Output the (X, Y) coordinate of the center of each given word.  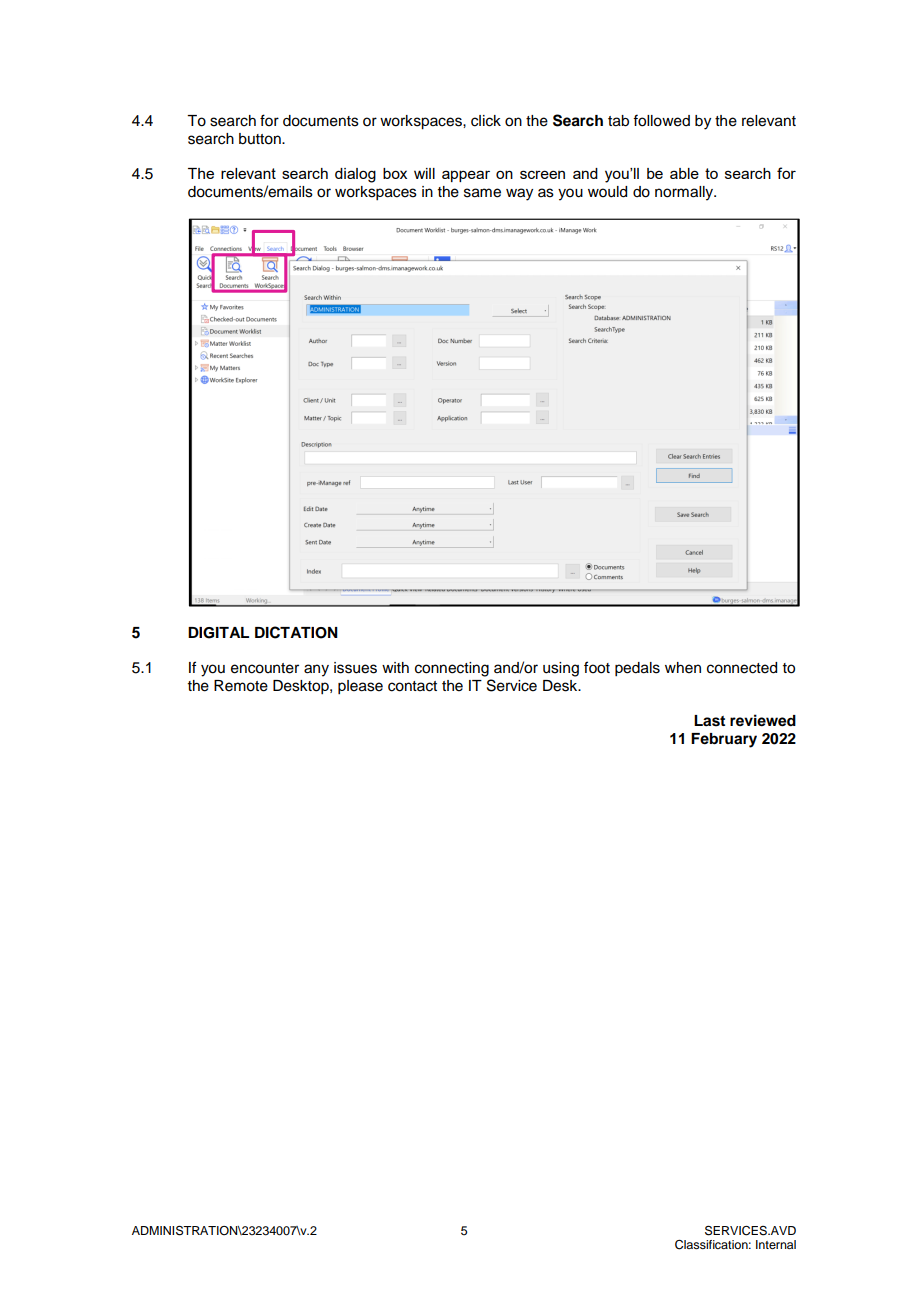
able (684, 173)
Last (709, 721)
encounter (265, 668)
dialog (355, 175)
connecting (452, 669)
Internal (776, 1244)
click (486, 121)
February (724, 740)
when (683, 668)
